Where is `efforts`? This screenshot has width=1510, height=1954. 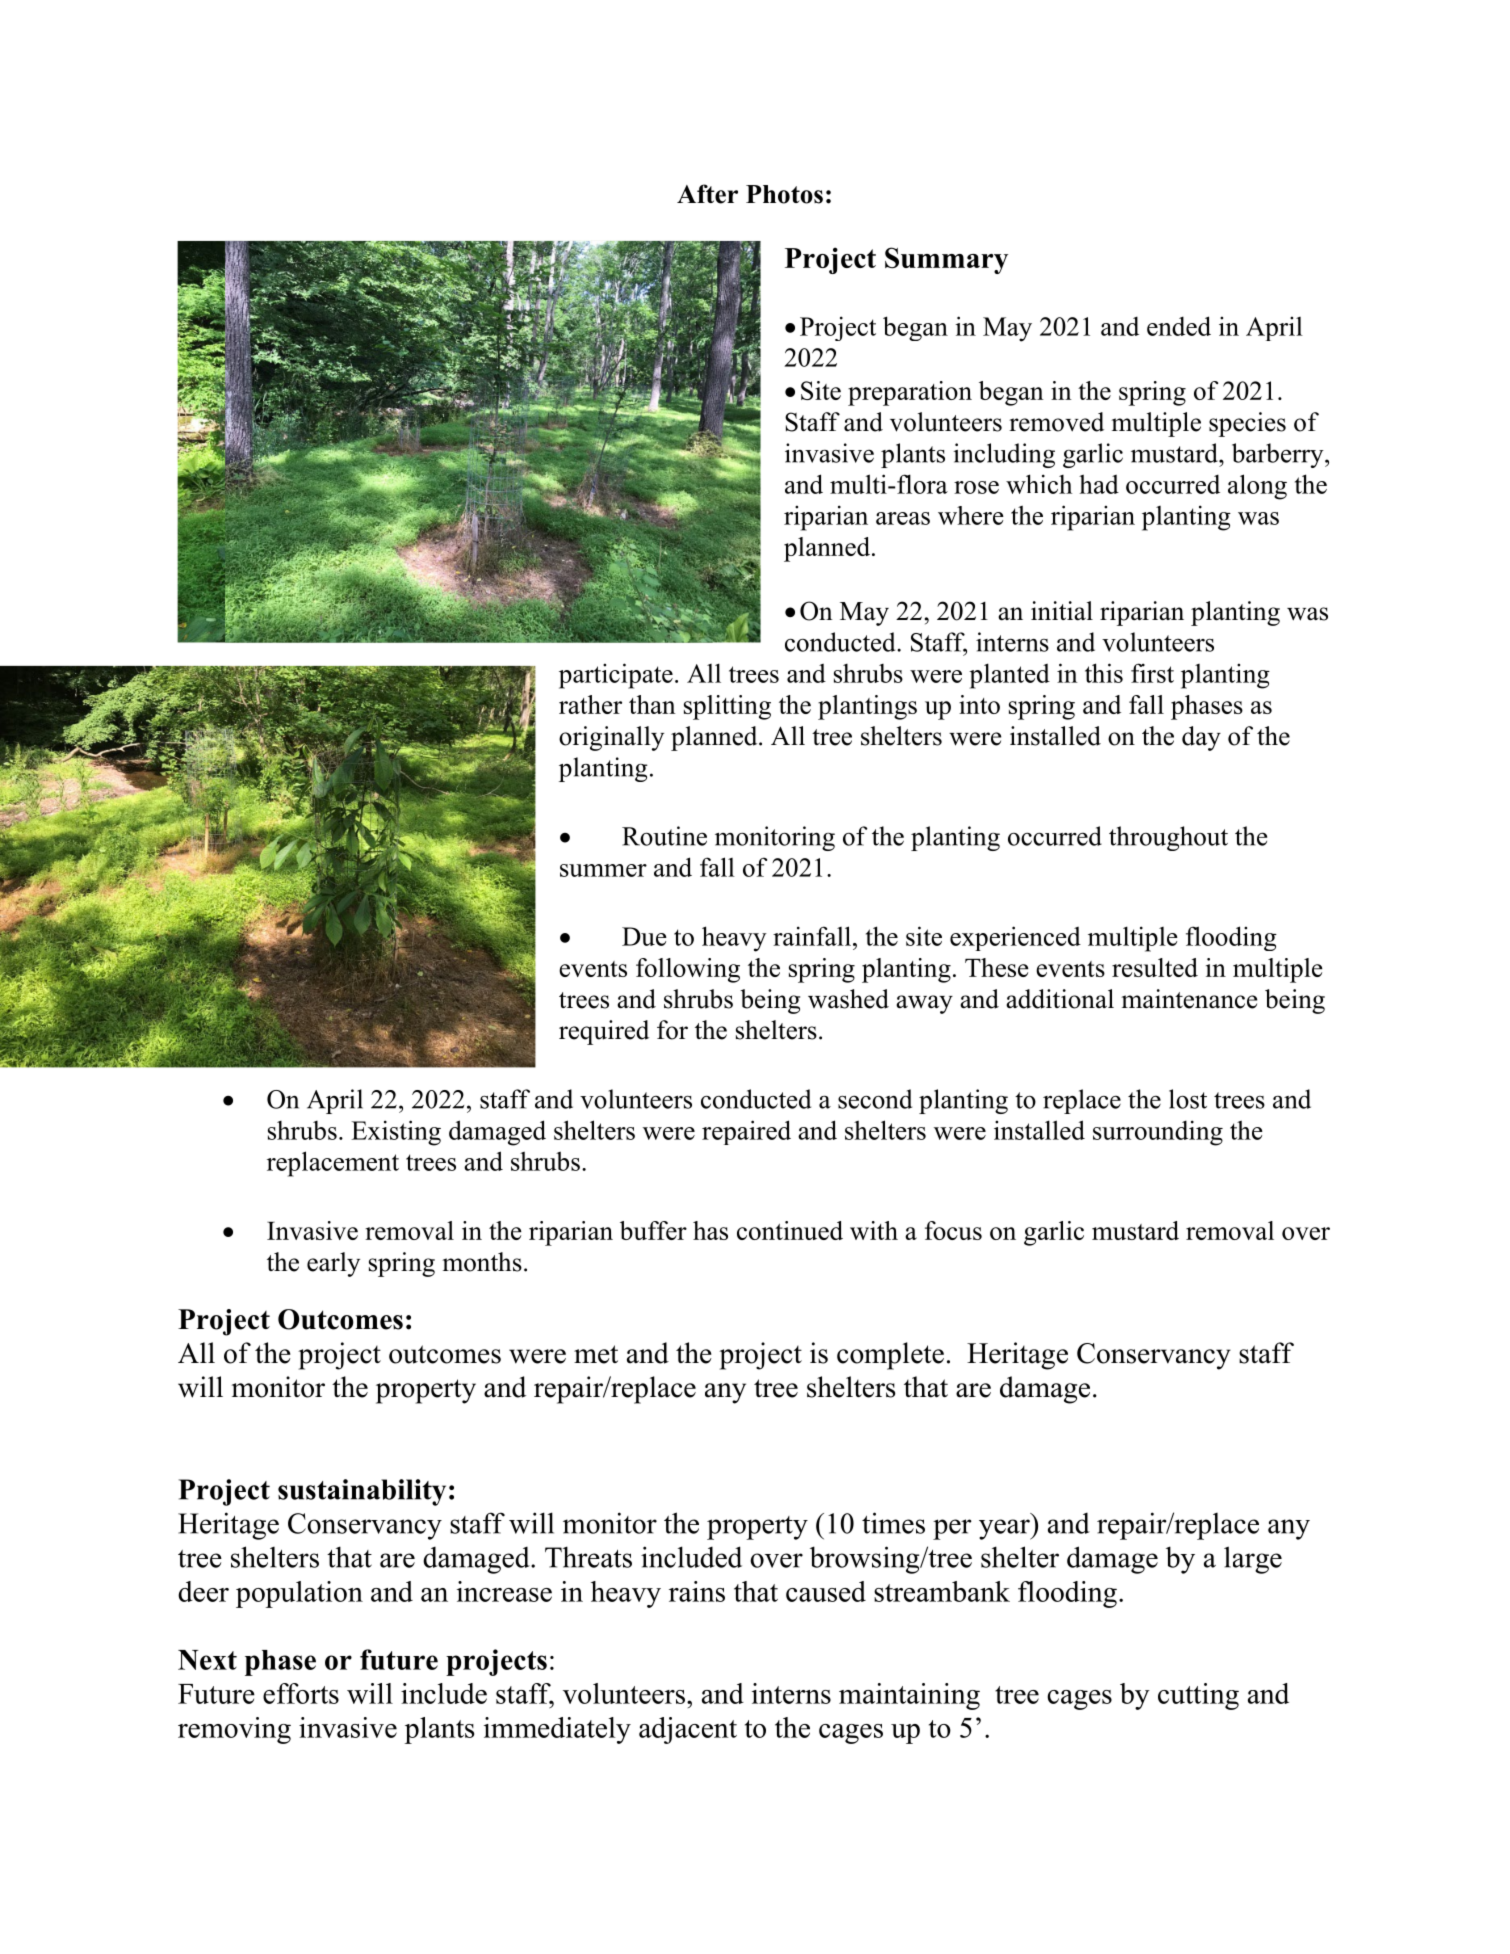
efforts is located at coordinates (301, 1693).
